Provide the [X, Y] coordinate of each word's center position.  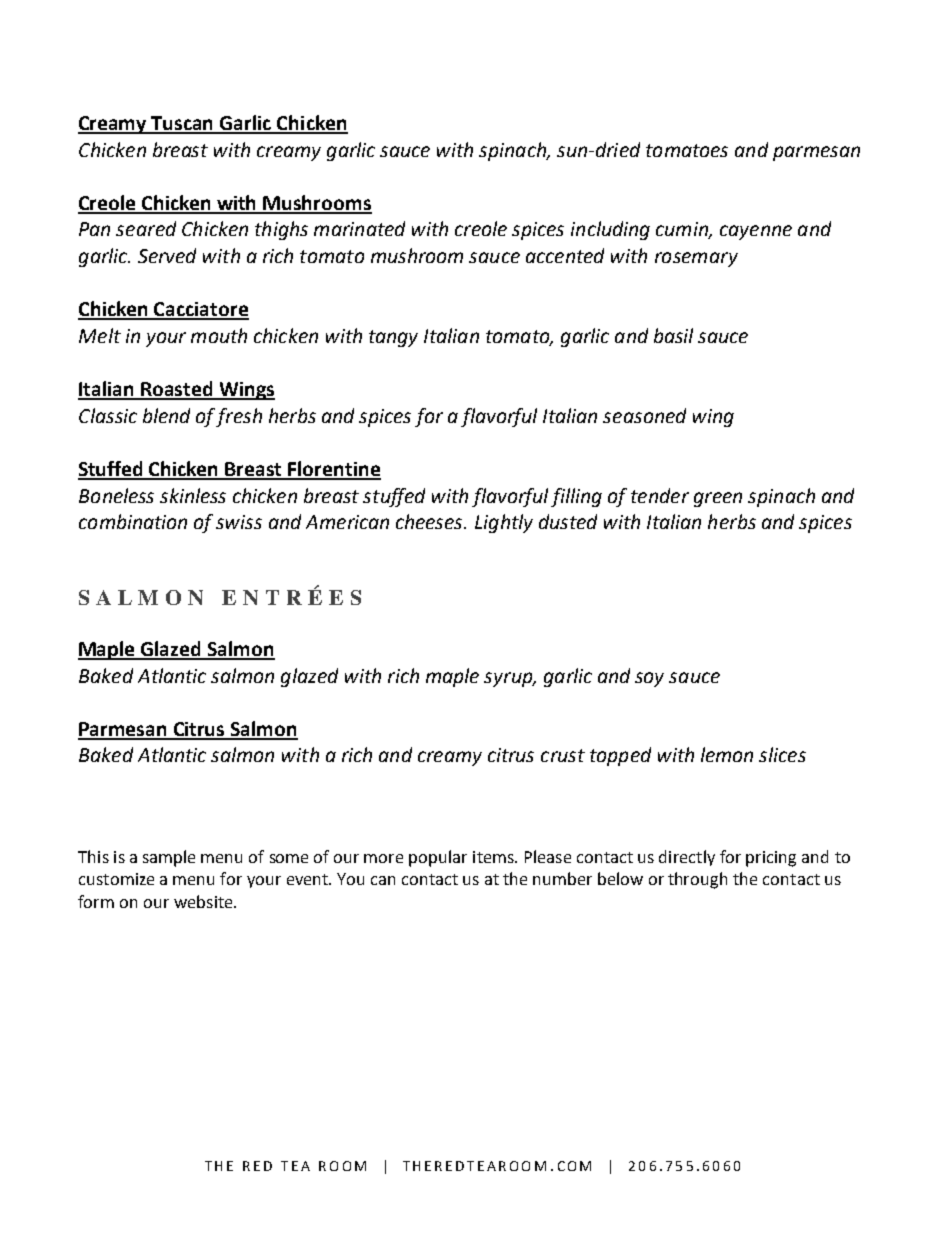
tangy [393, 338]
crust [563, 755]
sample [169, 858]
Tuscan [183, 124]
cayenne [756, 232]
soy [649, 679]
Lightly [504, 523]
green [718, 499]
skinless [193, 495]
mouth [219, 335]
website [204, 901]
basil [673, 335]
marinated [359, 228]
